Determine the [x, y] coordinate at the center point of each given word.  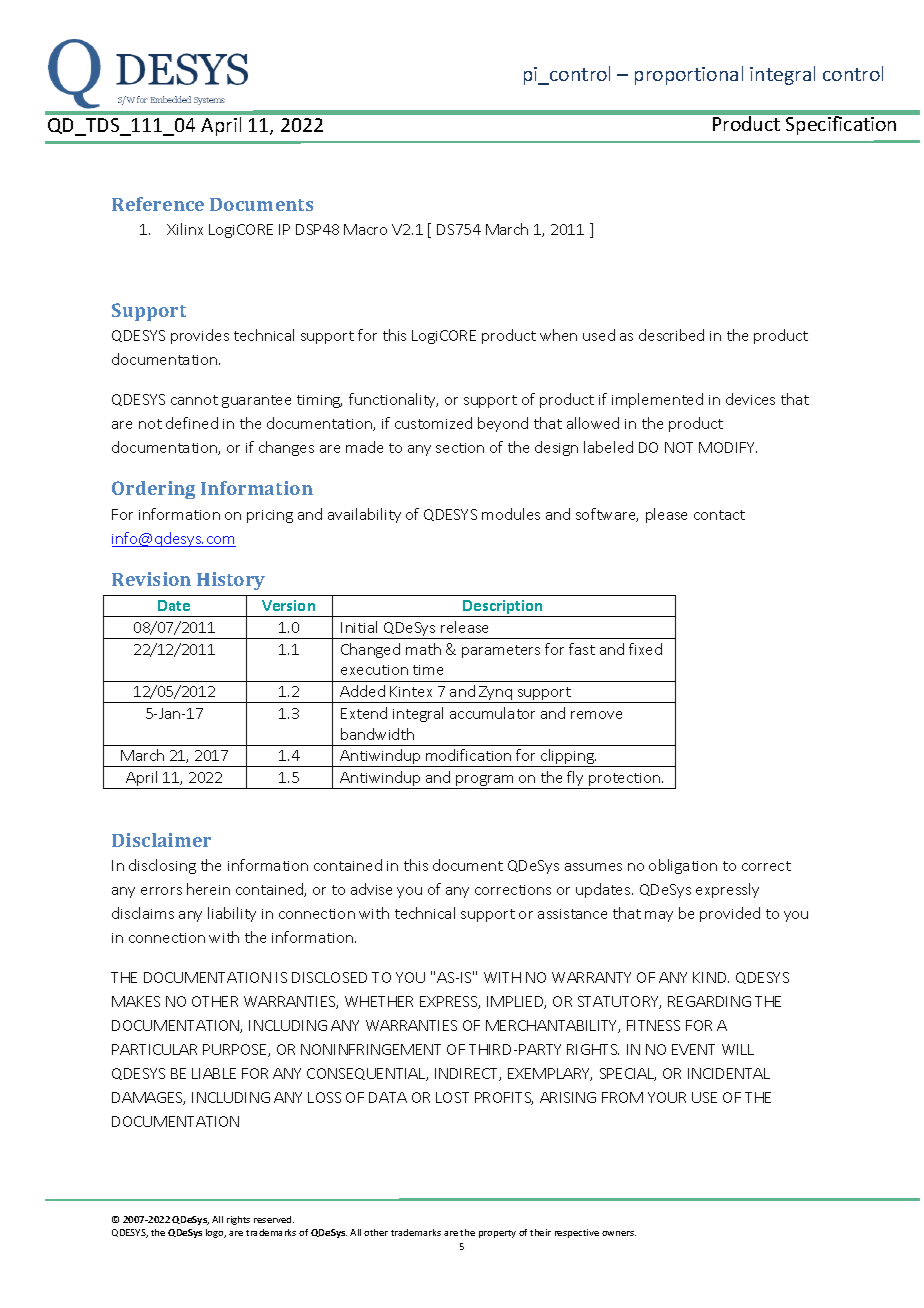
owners [619, 1233]
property [497, 1234]
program [485, 782]
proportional [689, 75]
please [666, 515]
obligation [683, 866]
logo [216, 1233]
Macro [365, 229]
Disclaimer [161, 840]
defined [192, 423]
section [460, 448]
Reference [158, 204]
